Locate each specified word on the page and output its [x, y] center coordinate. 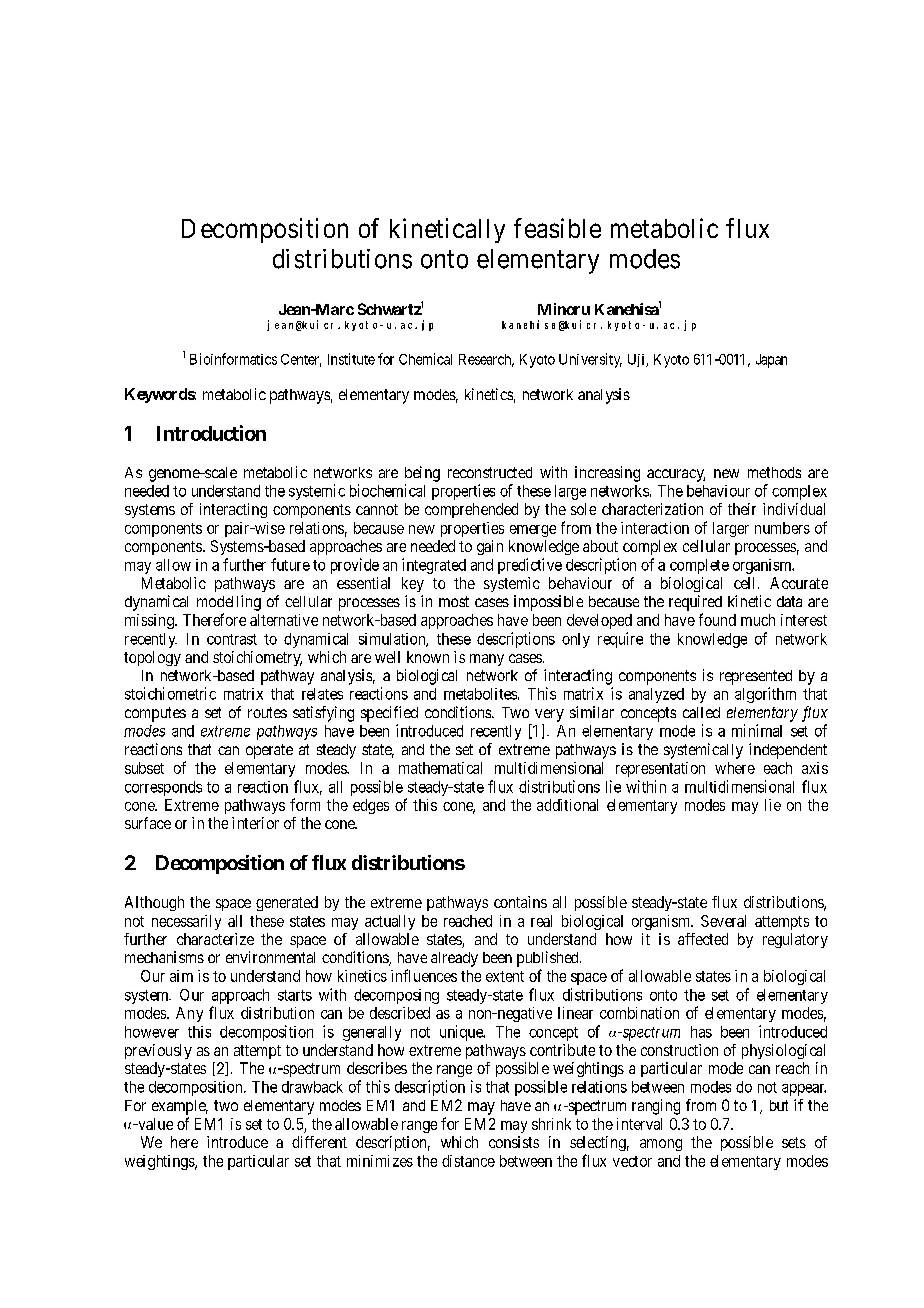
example [180, 1107]
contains [520, 902]
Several [723, 921]
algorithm [765, 695]
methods [774, 472]
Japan [771, 361]
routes [267, 712]
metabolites [480, 694]
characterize [215, 939]
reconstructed [490, 472]
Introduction [211, 433]
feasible [557, 228]
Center [301, 360]
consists [514, 1142]
